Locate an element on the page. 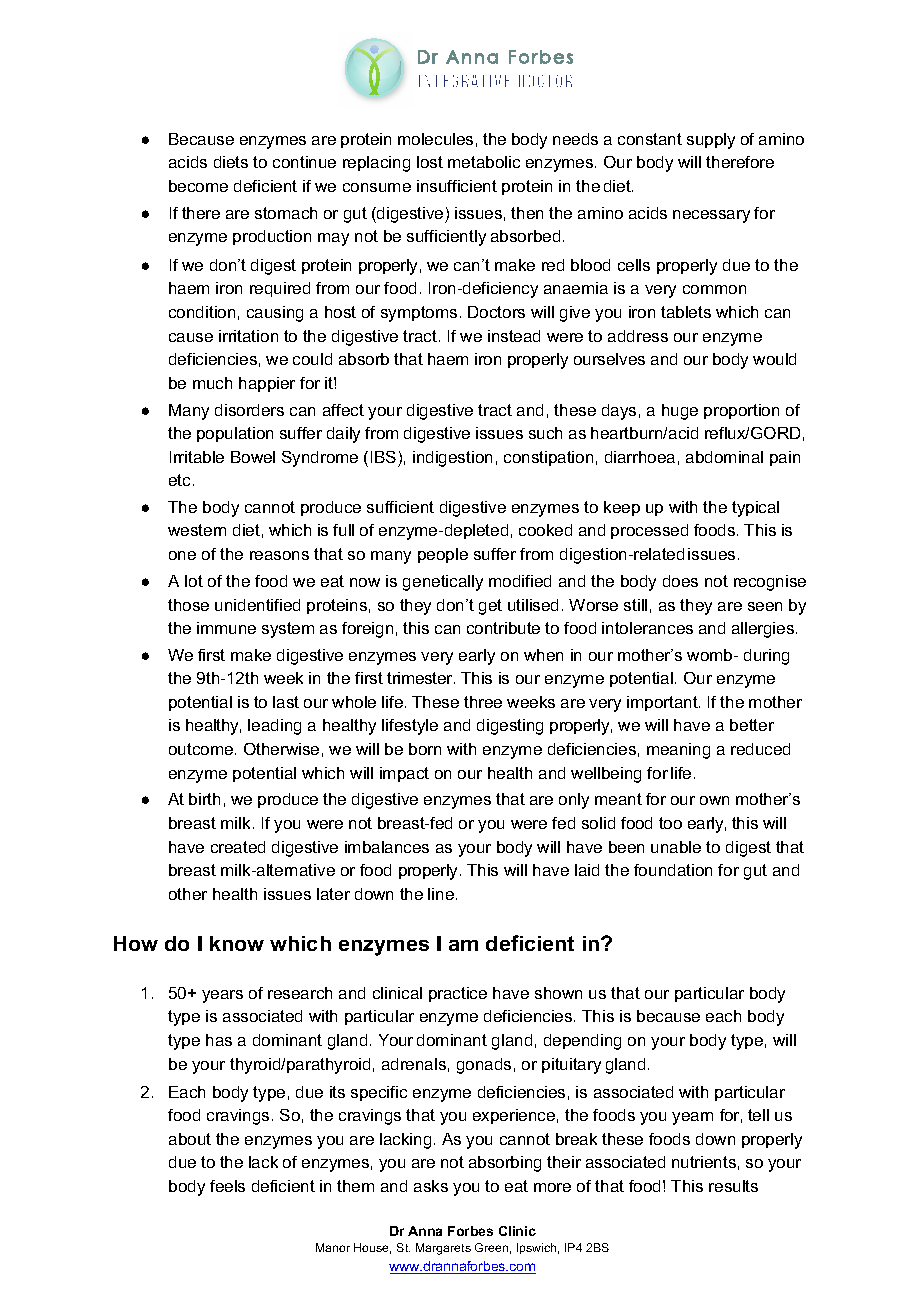  continue is located at coordinates (304, 162).
